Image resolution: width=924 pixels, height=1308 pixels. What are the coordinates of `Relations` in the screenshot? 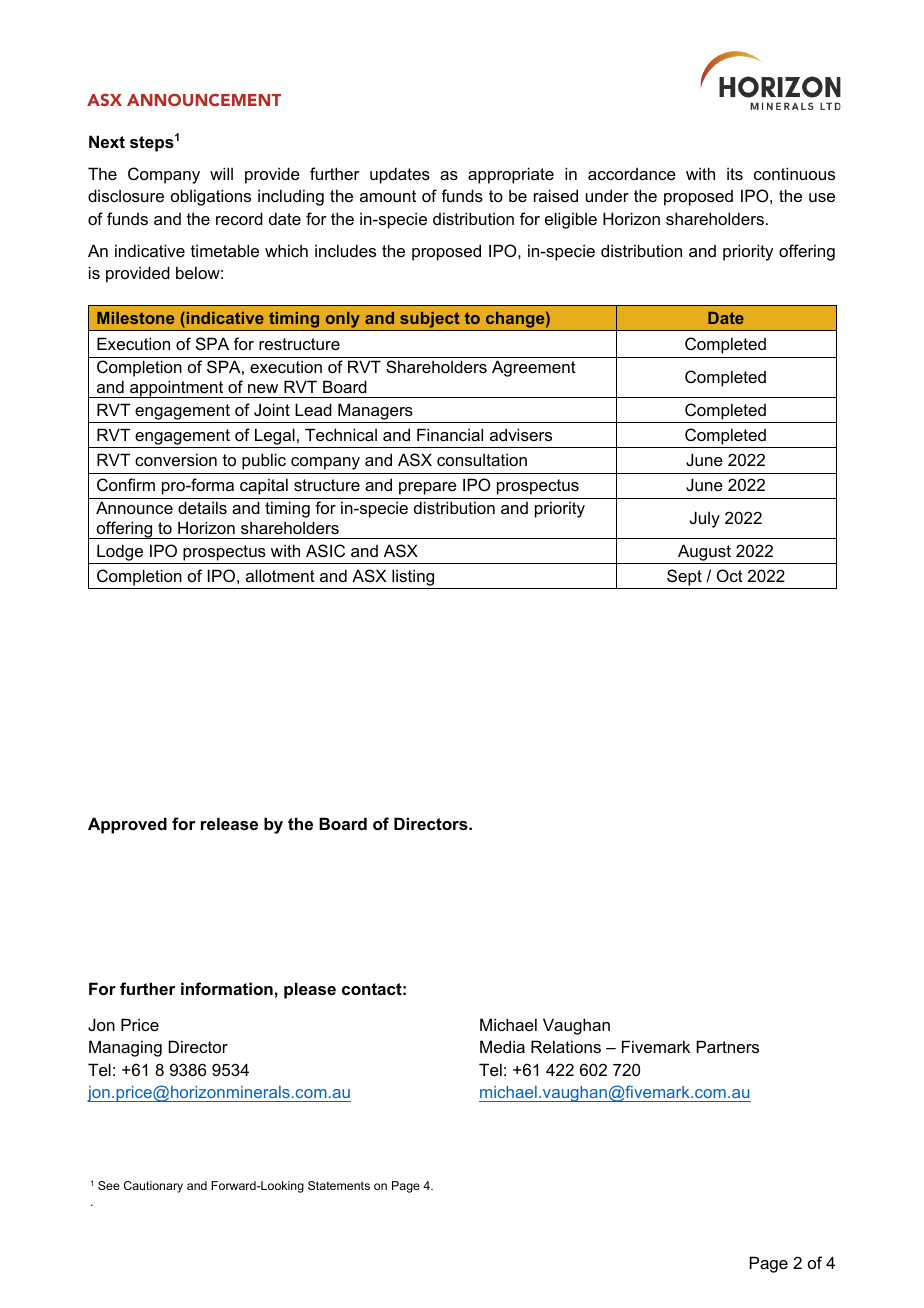 It's located at (566, 1046).
